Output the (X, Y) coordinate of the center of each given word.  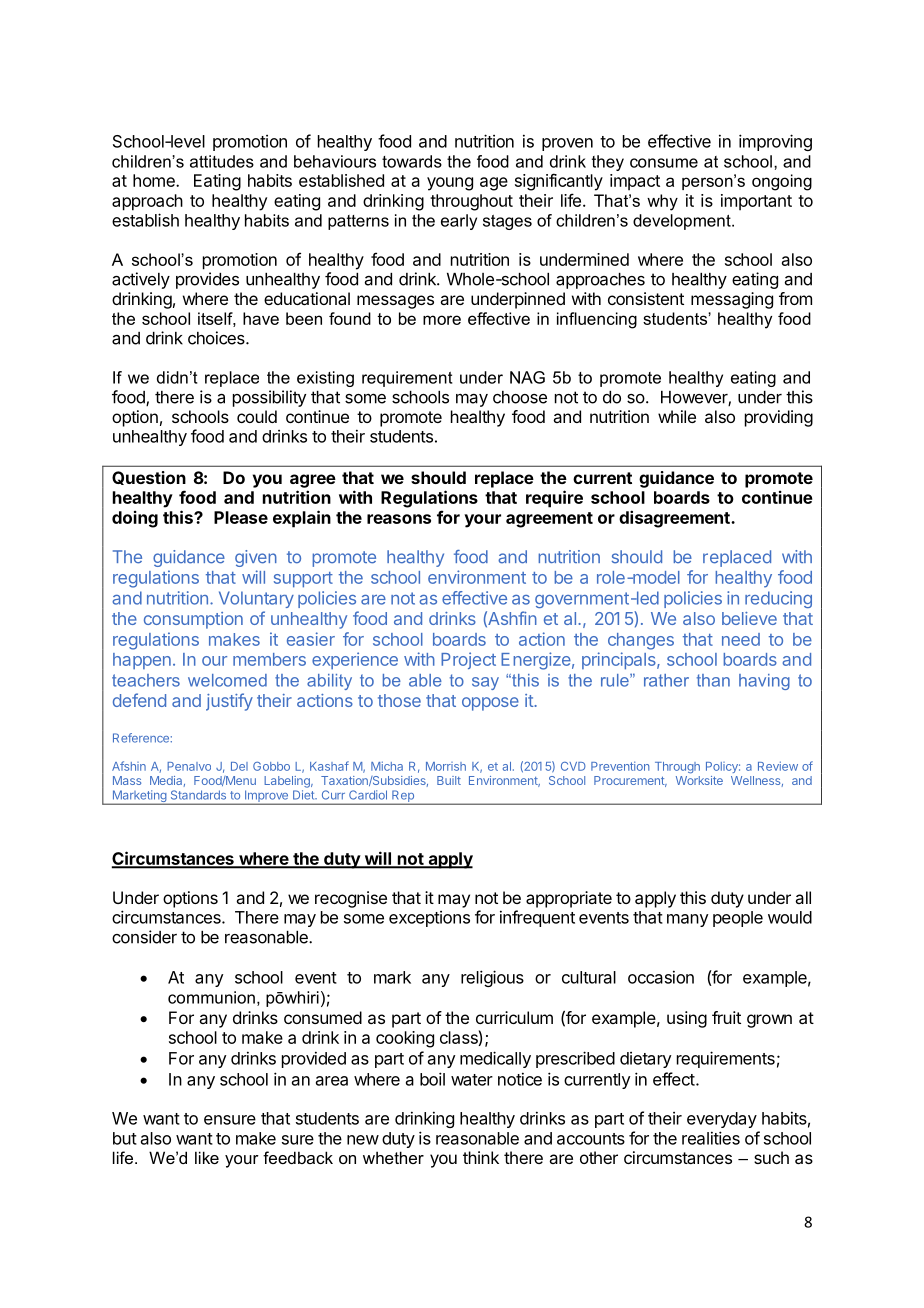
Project (468, 660)
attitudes (222, 161)
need (741, 639)
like (207, 1157)
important (756, 202)
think (481, 1157)
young (450, 184)
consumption (193, 620)
